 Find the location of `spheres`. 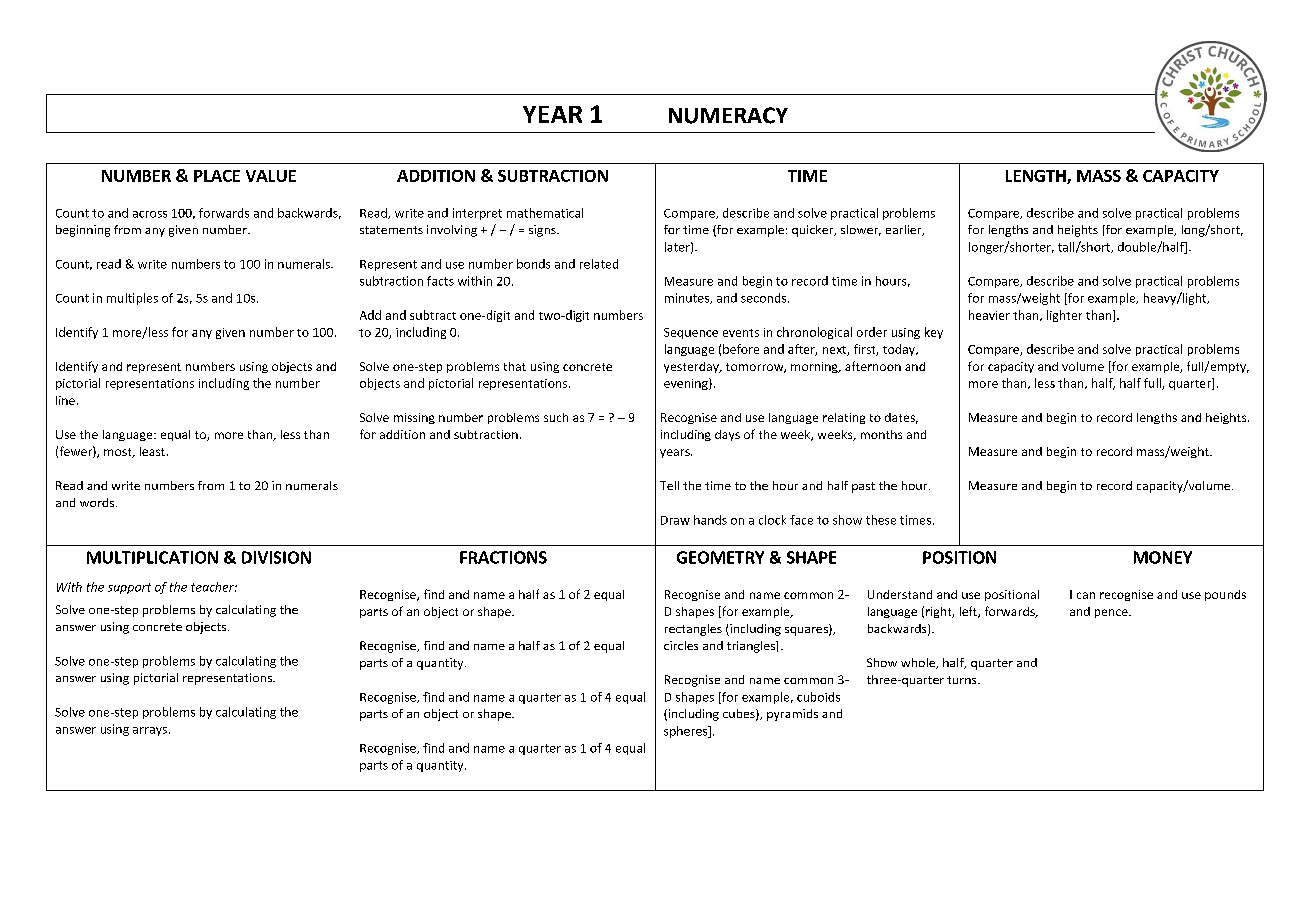

spheres is located at coordinates (687, 732).
